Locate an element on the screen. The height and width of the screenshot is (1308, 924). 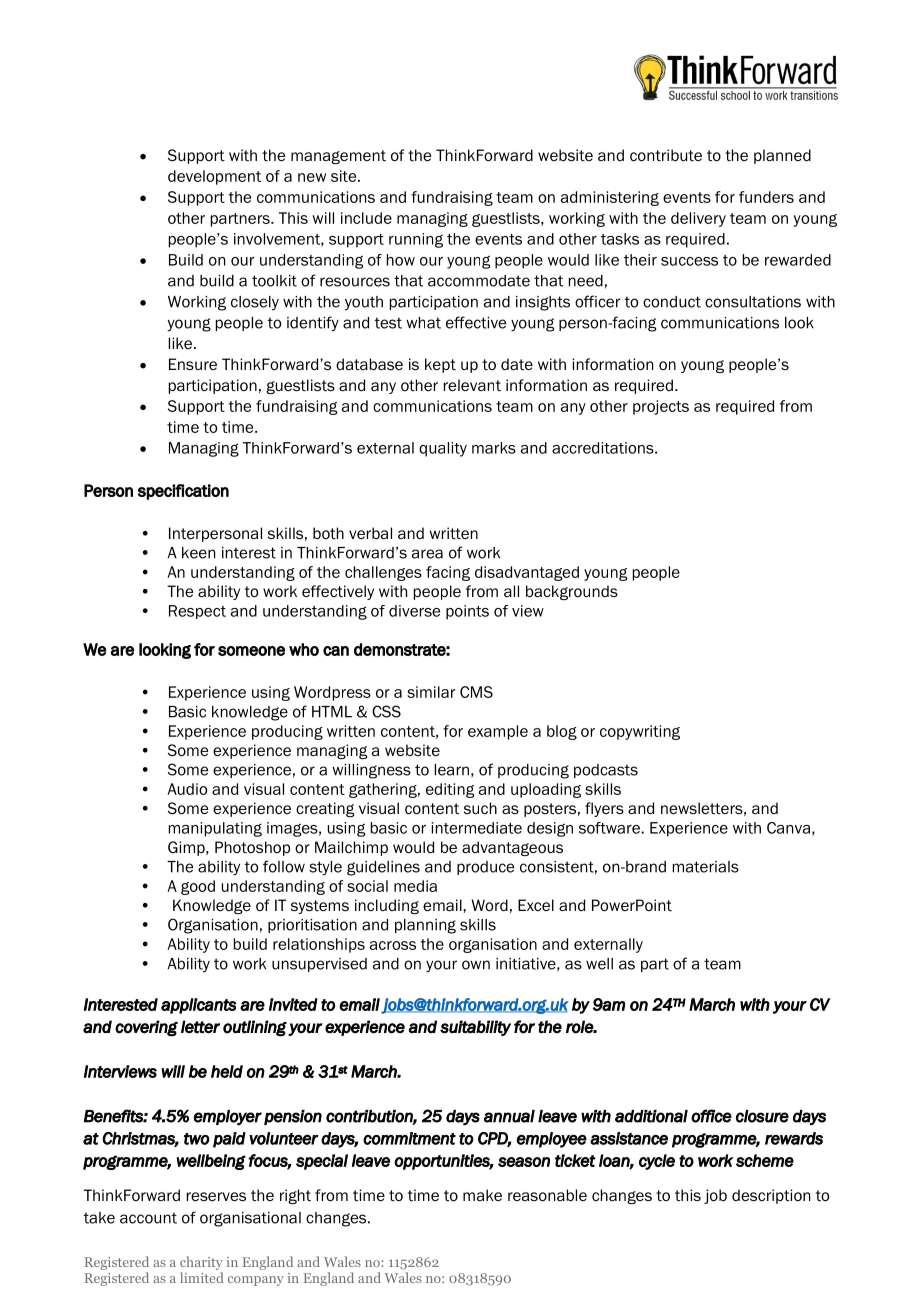
development is located at coordinates (214, 177).
